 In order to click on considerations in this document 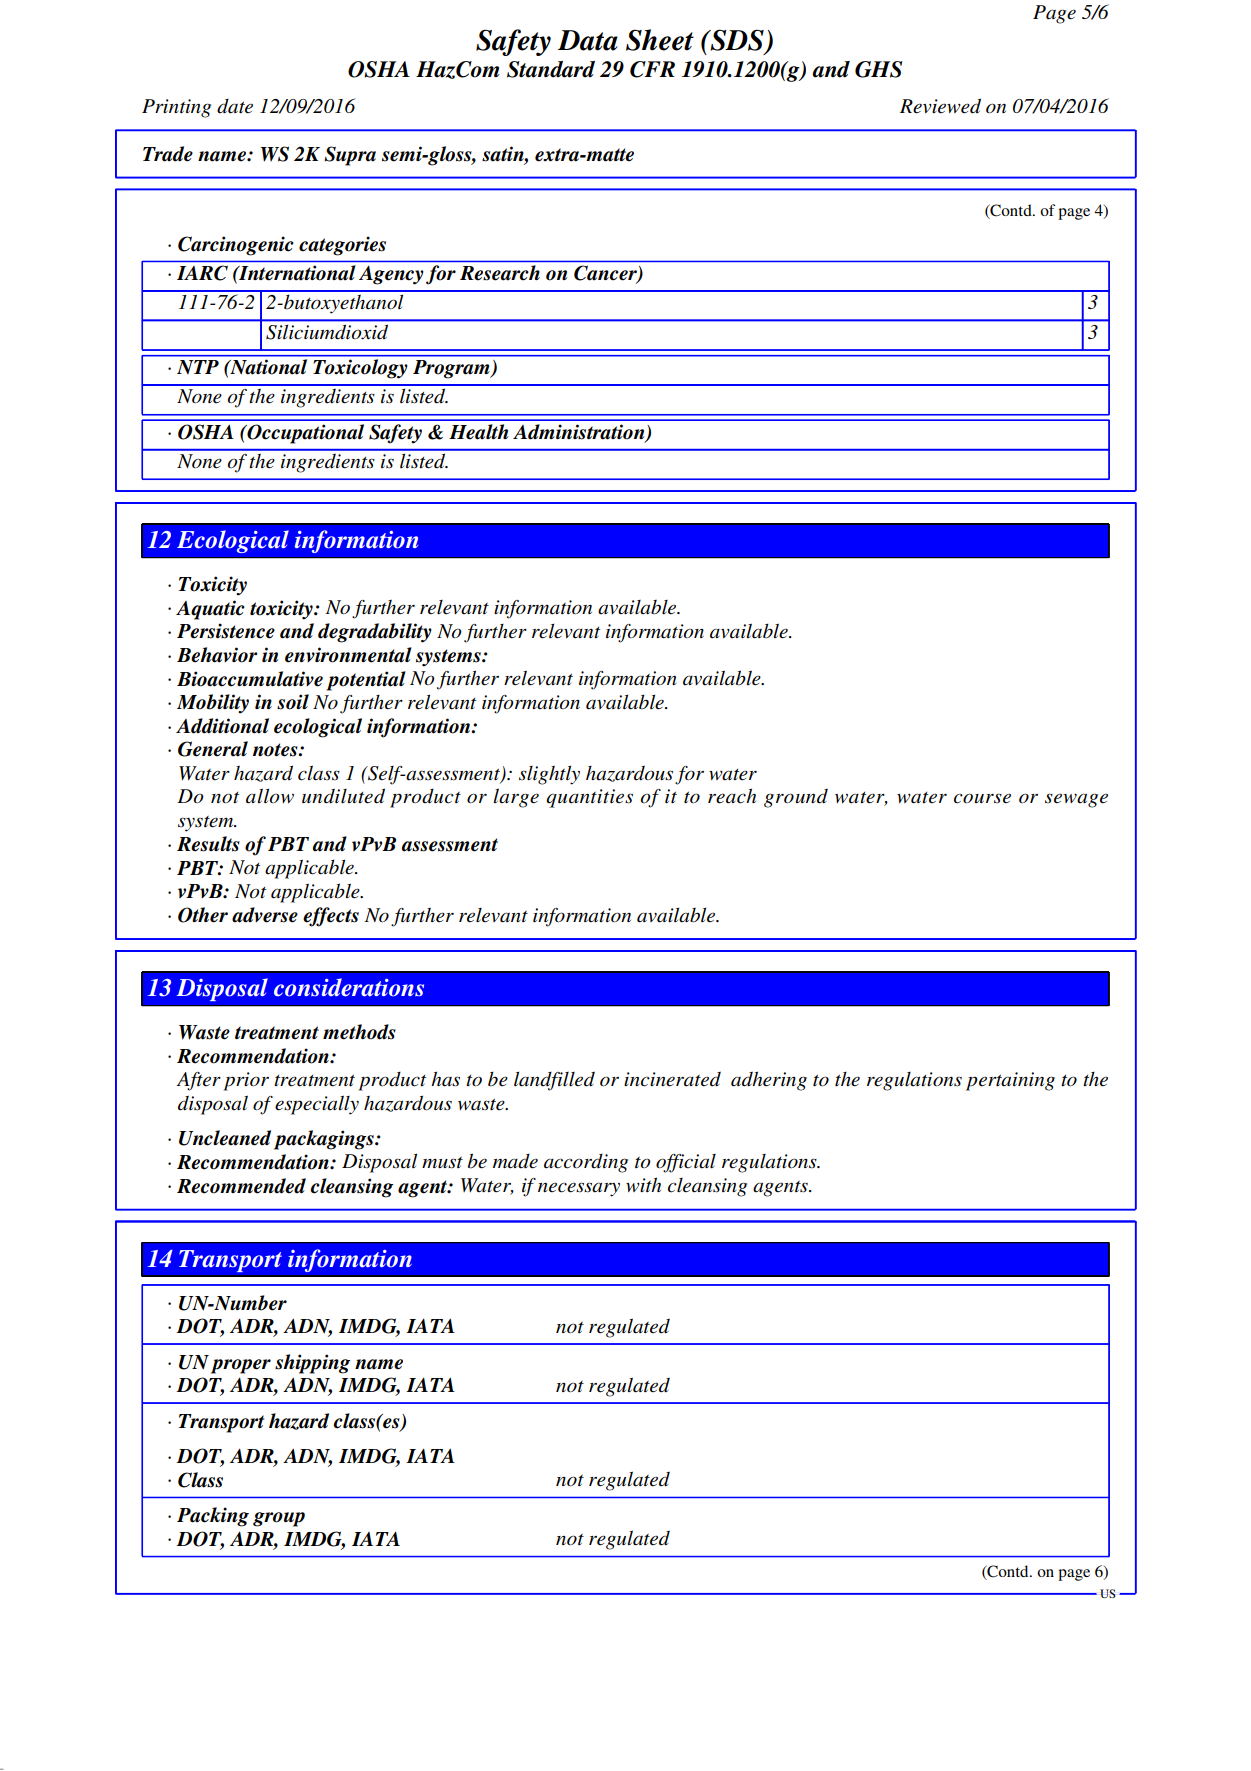, I will do `click(349, 987)`.
